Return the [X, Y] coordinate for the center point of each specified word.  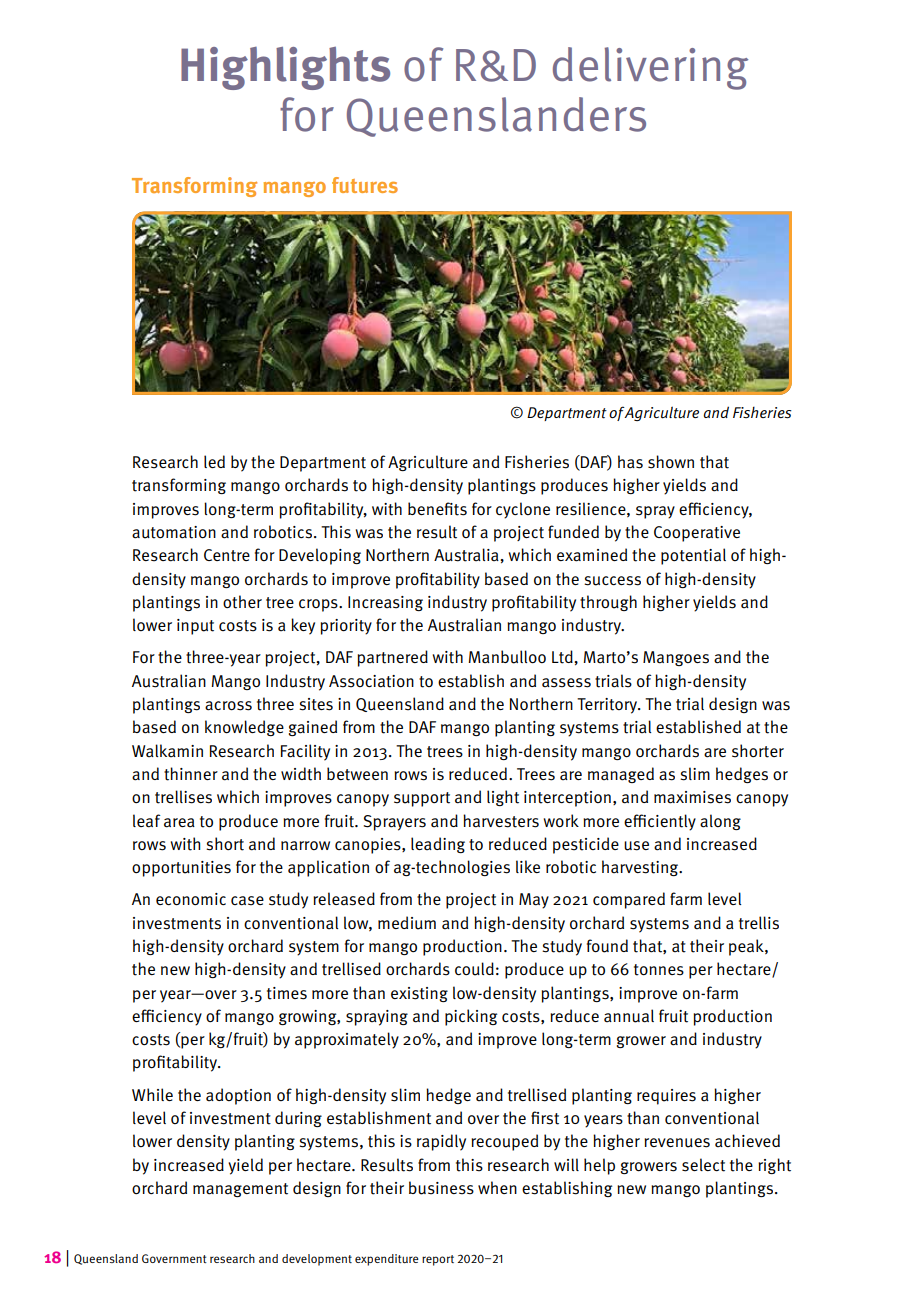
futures [365, 185]
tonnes [659, 970]
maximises [692, 797]
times [287, 993]
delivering [650, 68]
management [240, 1190]
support [422, 799]
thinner [191, 774]
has [630, 462]
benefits [437, 509]
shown [671, 462]
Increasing [385, 603]
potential [693, 556]
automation [174, 532]
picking [471, 1017]
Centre [227, 555]
